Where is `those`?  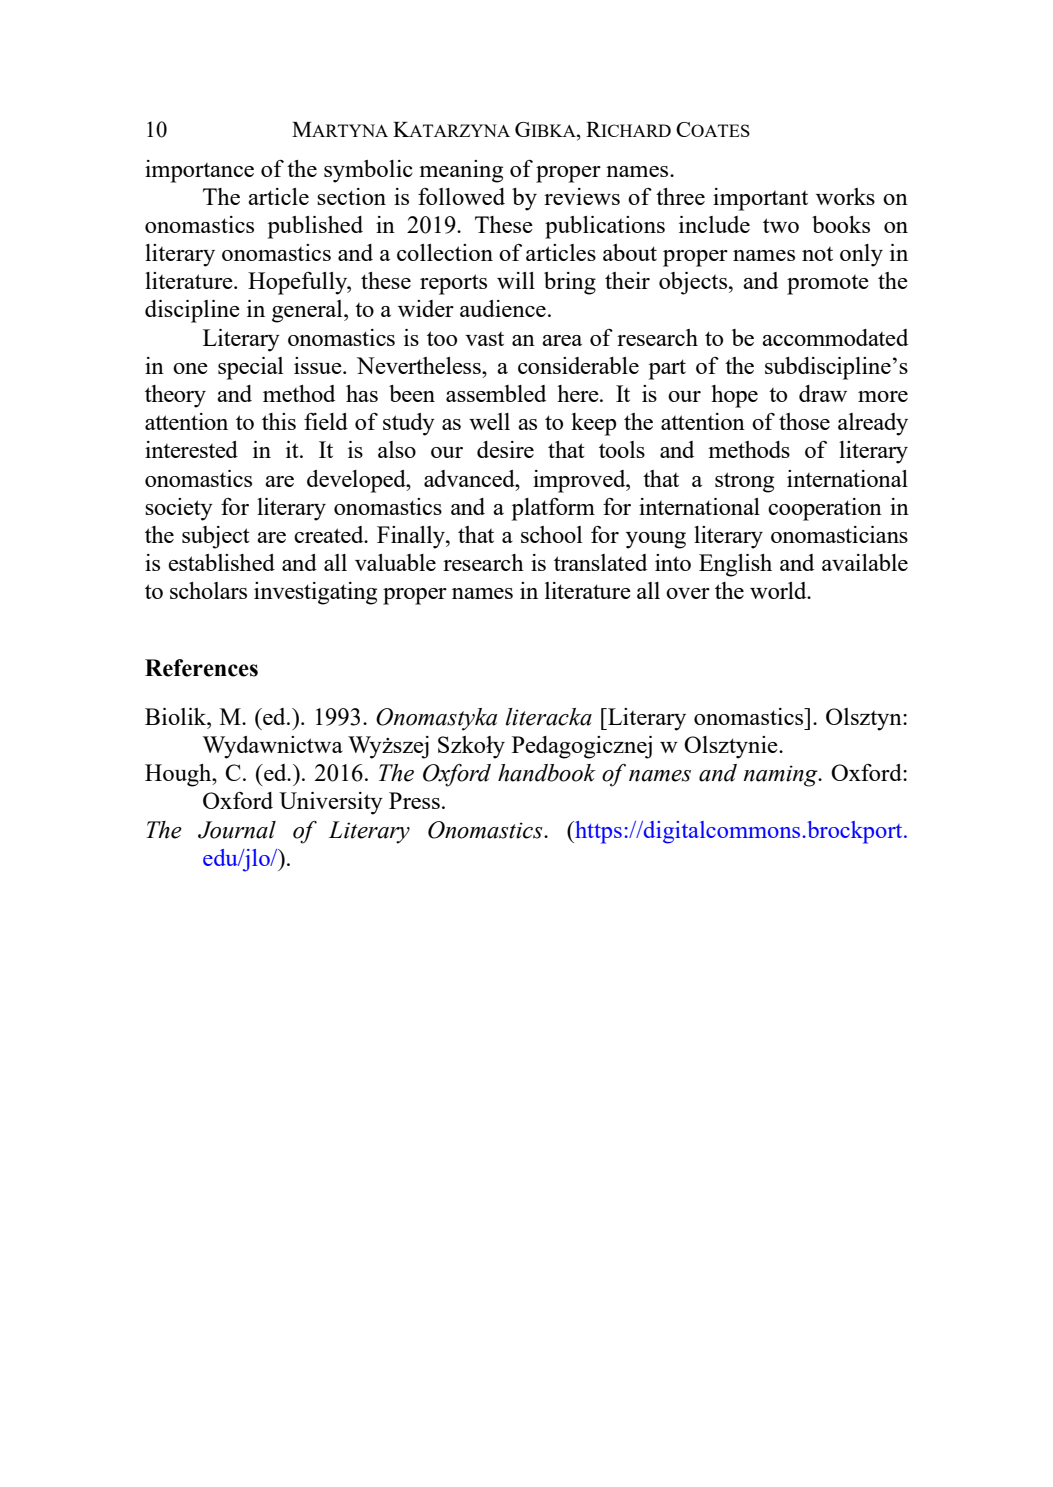
those is located at coordinates (804, 421).
